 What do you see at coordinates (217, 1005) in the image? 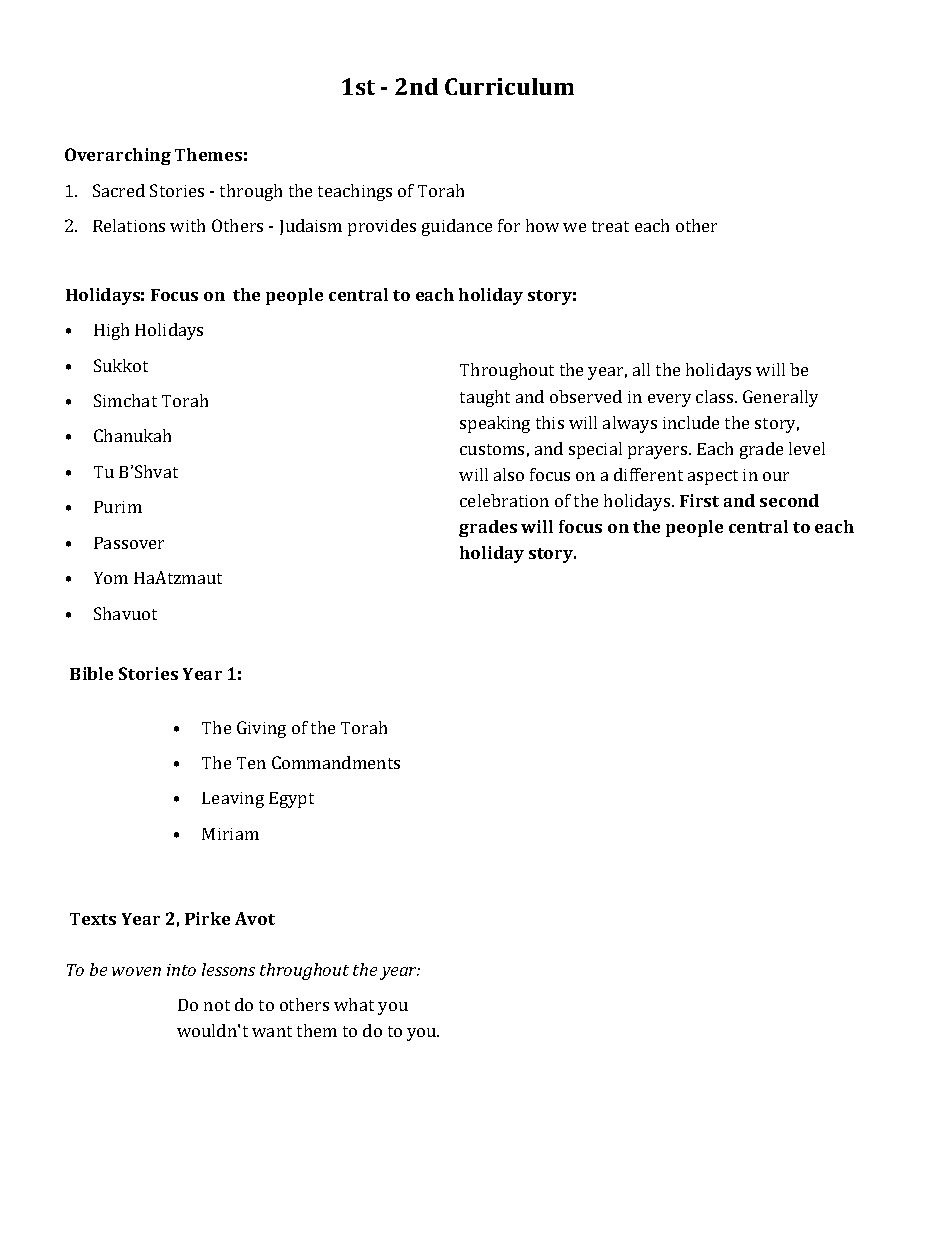
I see `not` at bounding box center [217, 1005].
